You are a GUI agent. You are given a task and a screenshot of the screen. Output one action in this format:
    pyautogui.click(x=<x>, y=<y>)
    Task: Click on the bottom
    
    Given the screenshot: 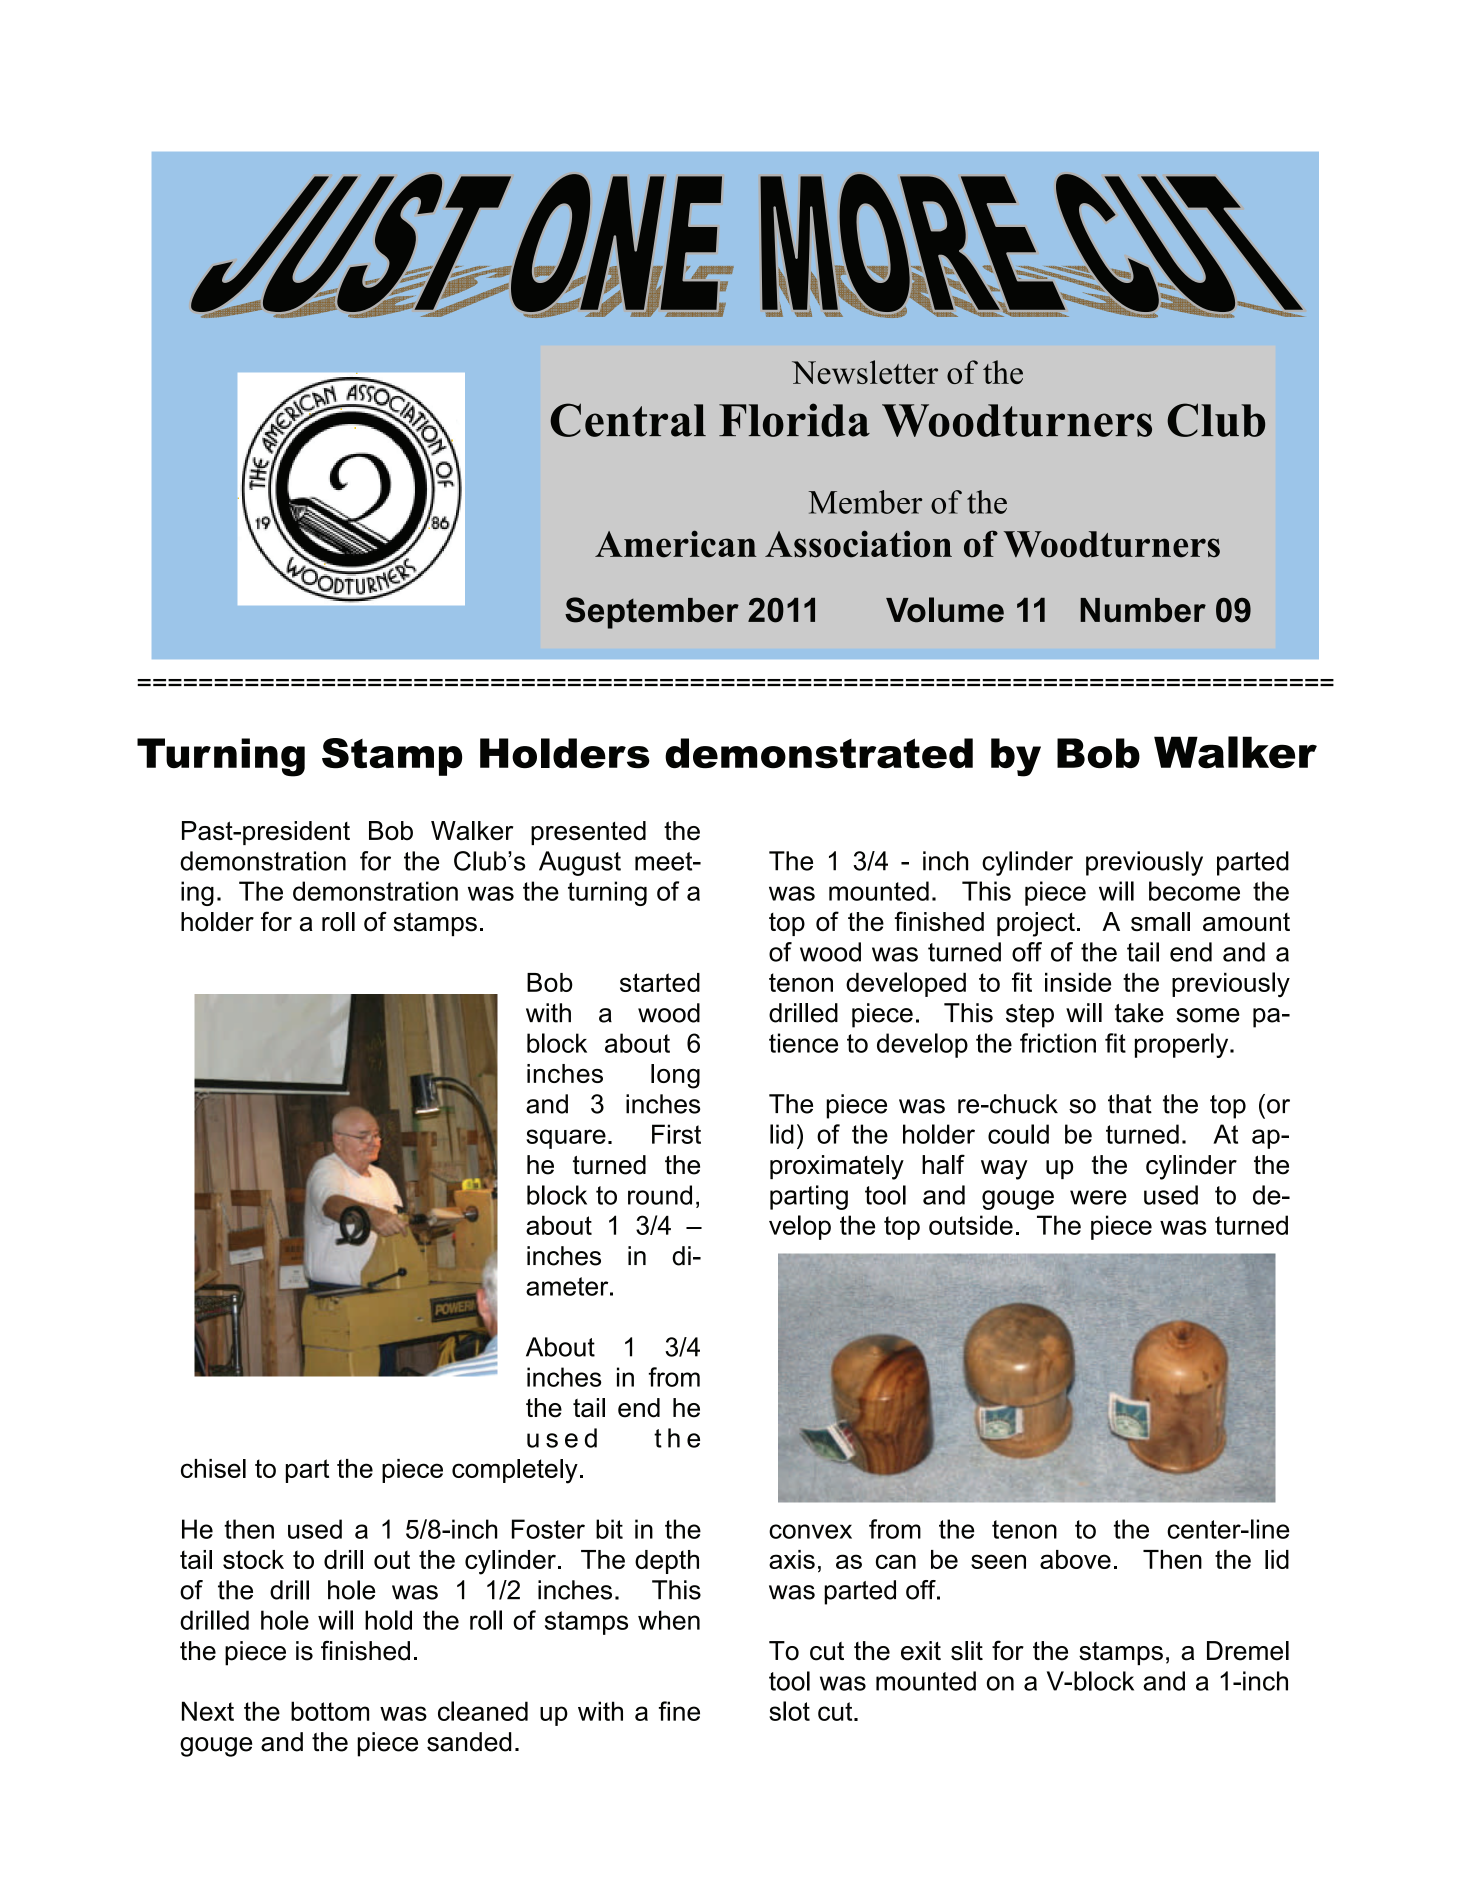 What is the action you would take?
    pyautogui.click(x=330, y=1711)
